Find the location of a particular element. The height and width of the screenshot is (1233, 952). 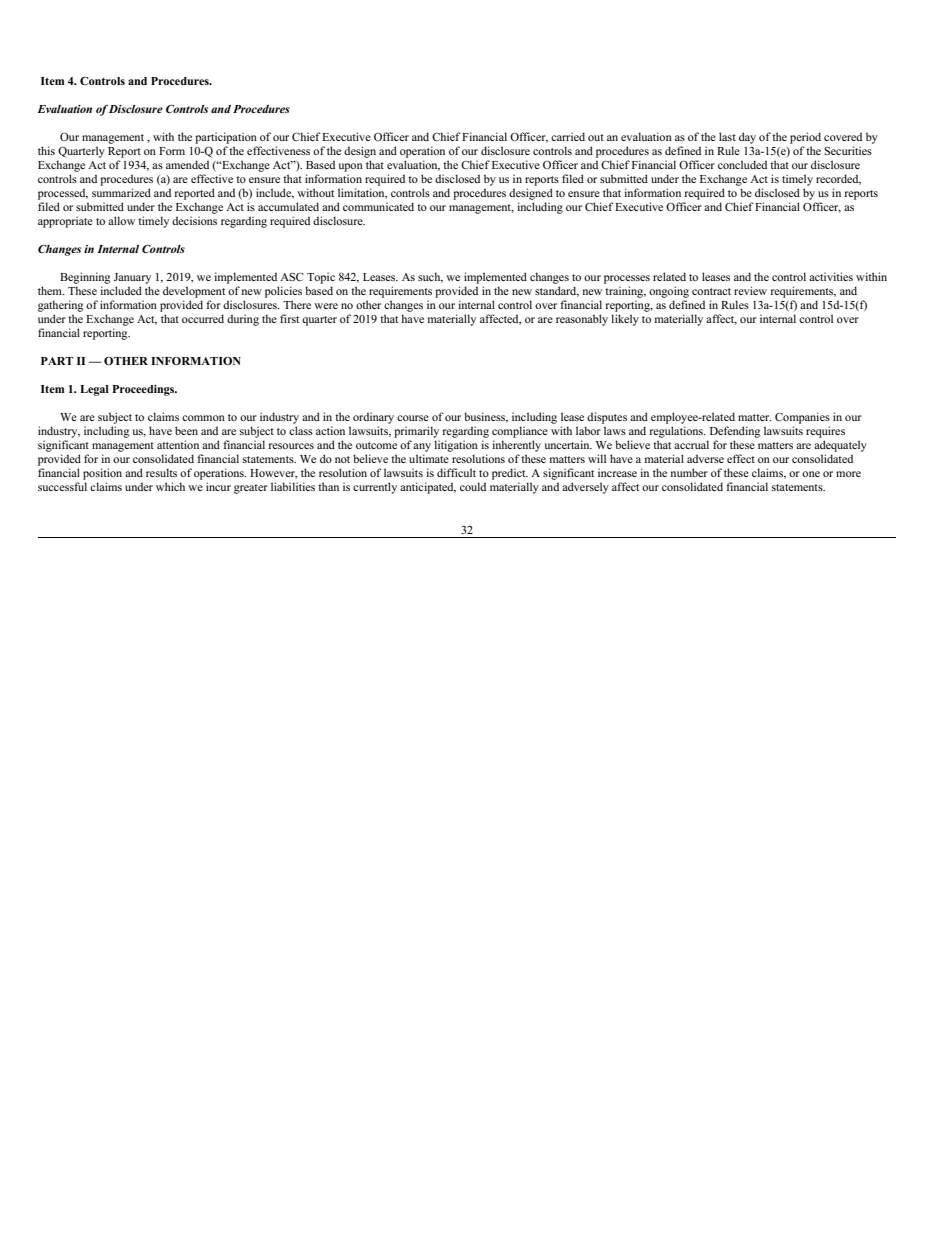

allow is located at coordinates (121, 220).
